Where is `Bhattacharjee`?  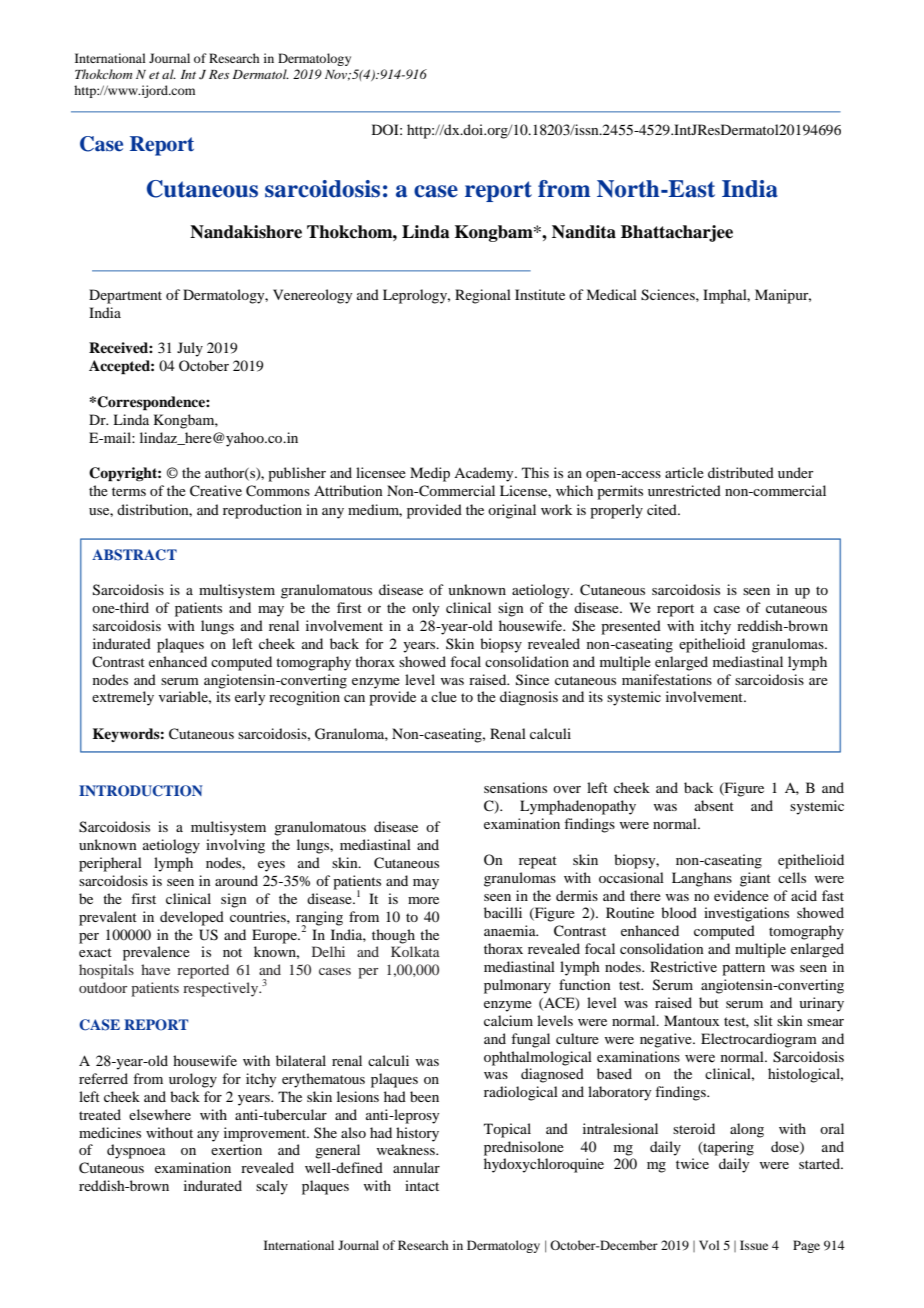
Bhattacharjee is located at coordinates (677, 233).
